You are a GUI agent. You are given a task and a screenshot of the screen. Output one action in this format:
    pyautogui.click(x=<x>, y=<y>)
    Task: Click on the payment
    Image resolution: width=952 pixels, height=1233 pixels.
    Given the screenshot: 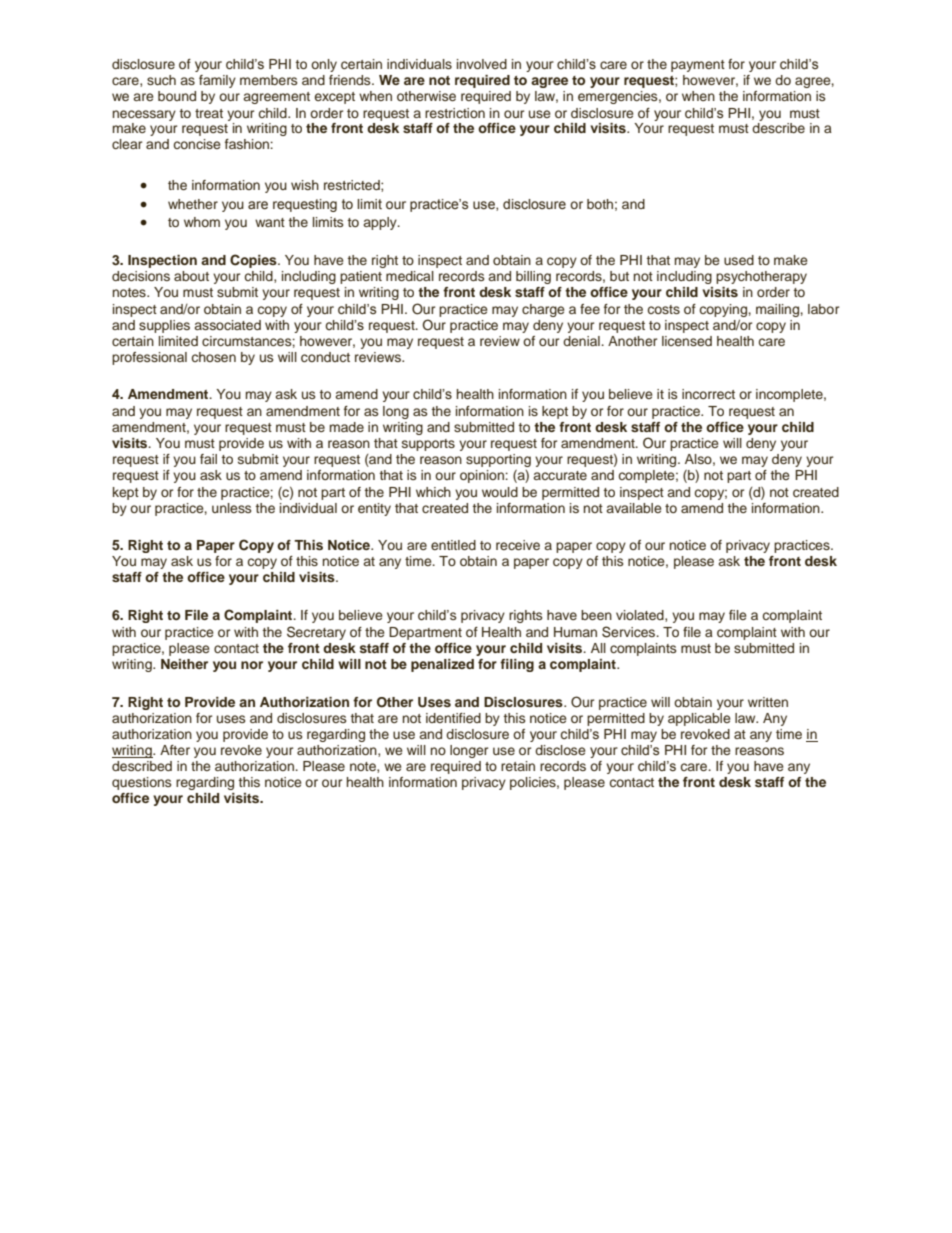 What is the action you would take?
    pyautogui.click(x=698, y=66)
